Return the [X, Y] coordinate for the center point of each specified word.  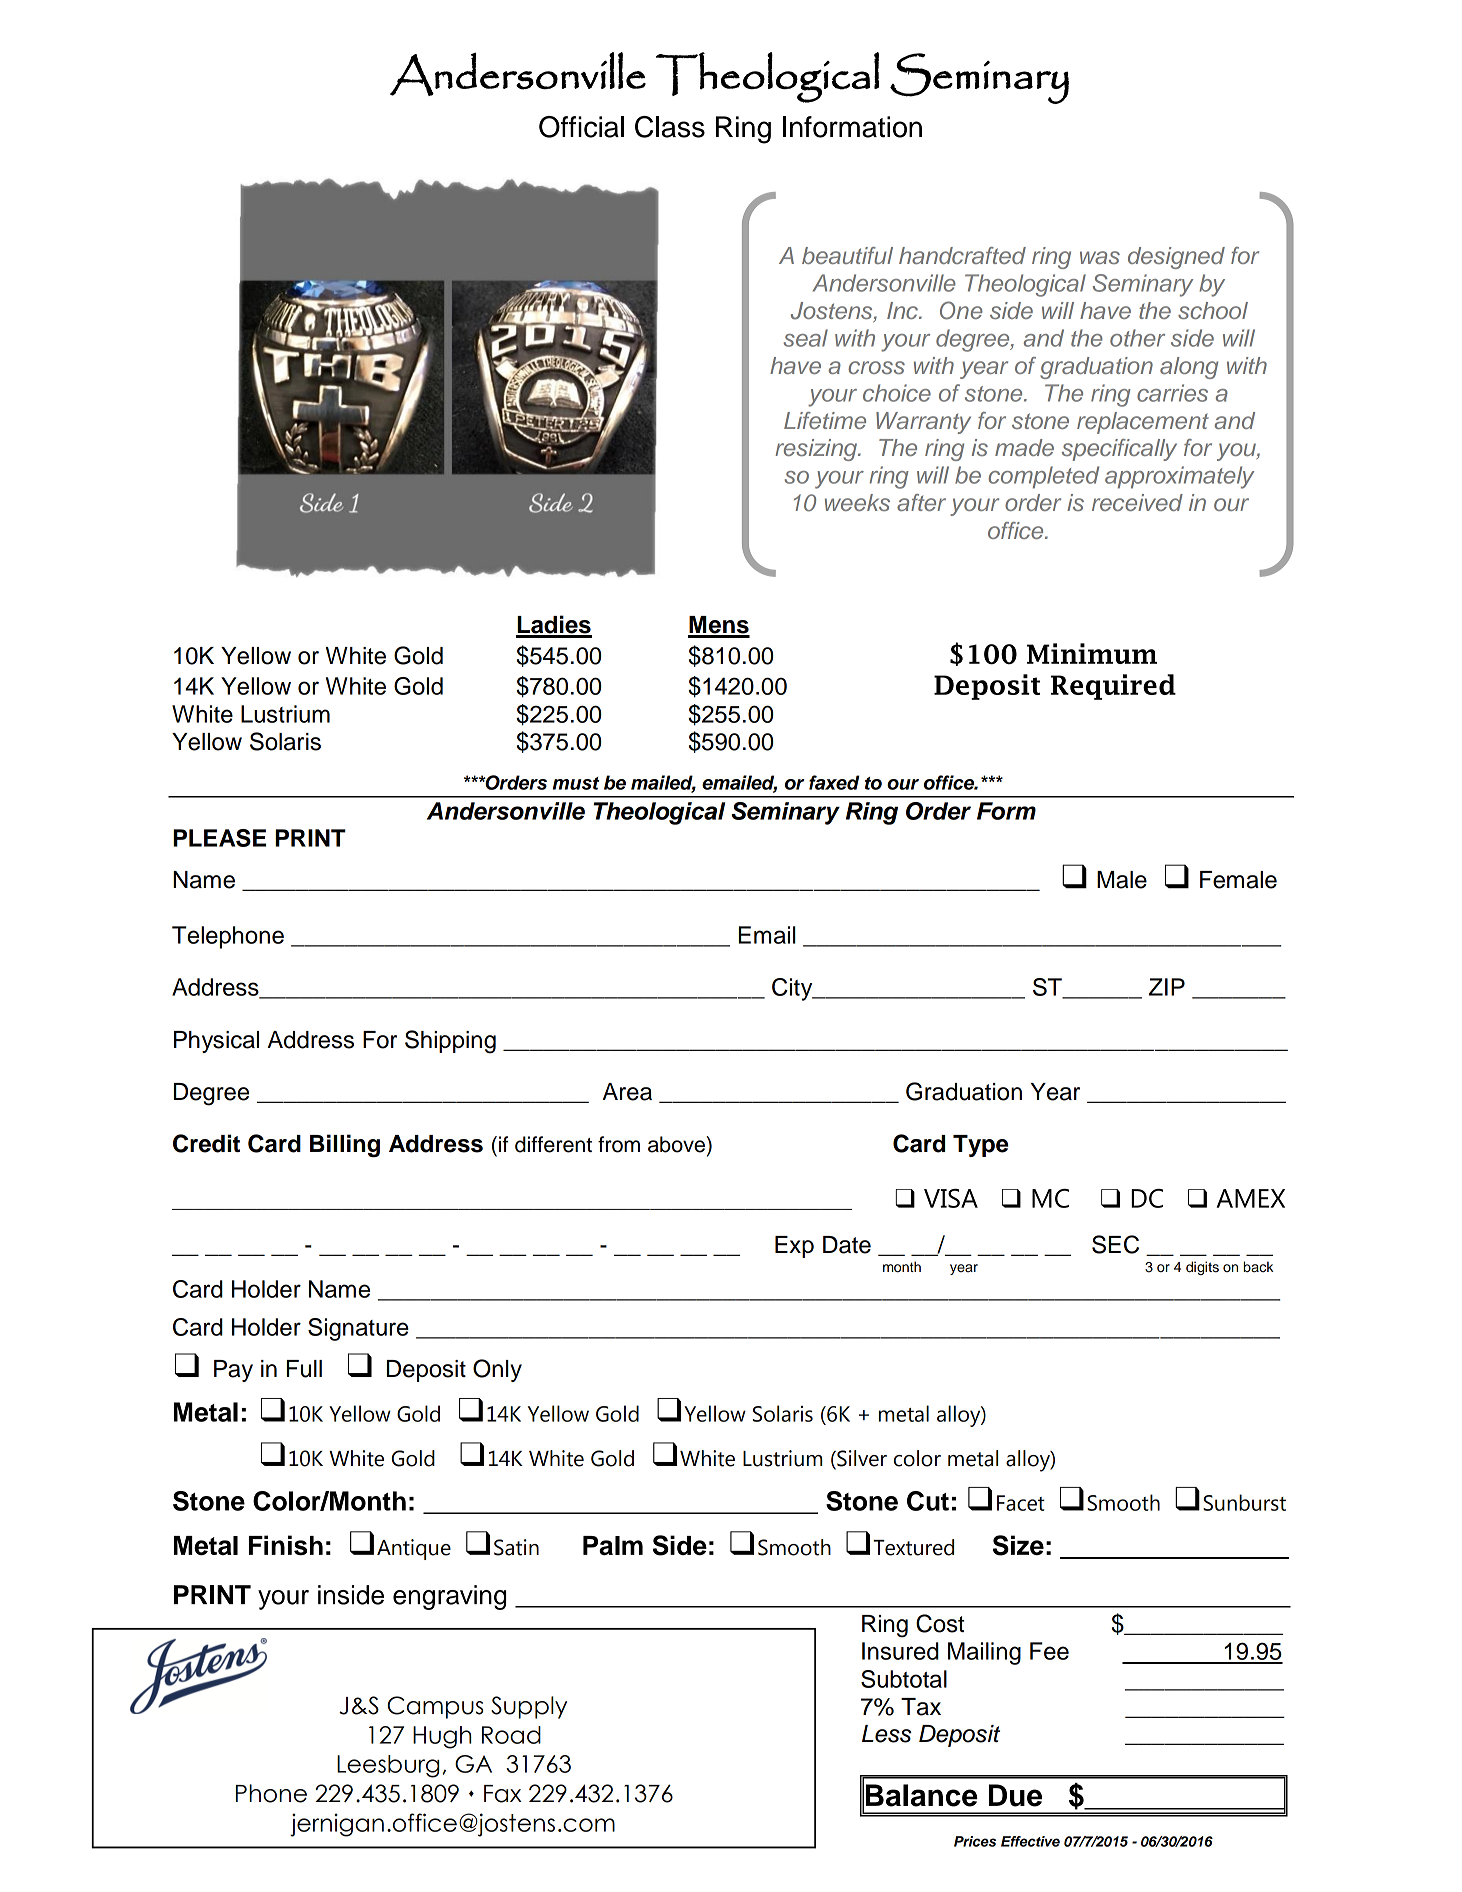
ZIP [1167, 987]
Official [581, 127]
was [1100, 257]
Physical [216, 1042]
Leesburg [388, 1766]
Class [670, 127]
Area [627, 1092]
